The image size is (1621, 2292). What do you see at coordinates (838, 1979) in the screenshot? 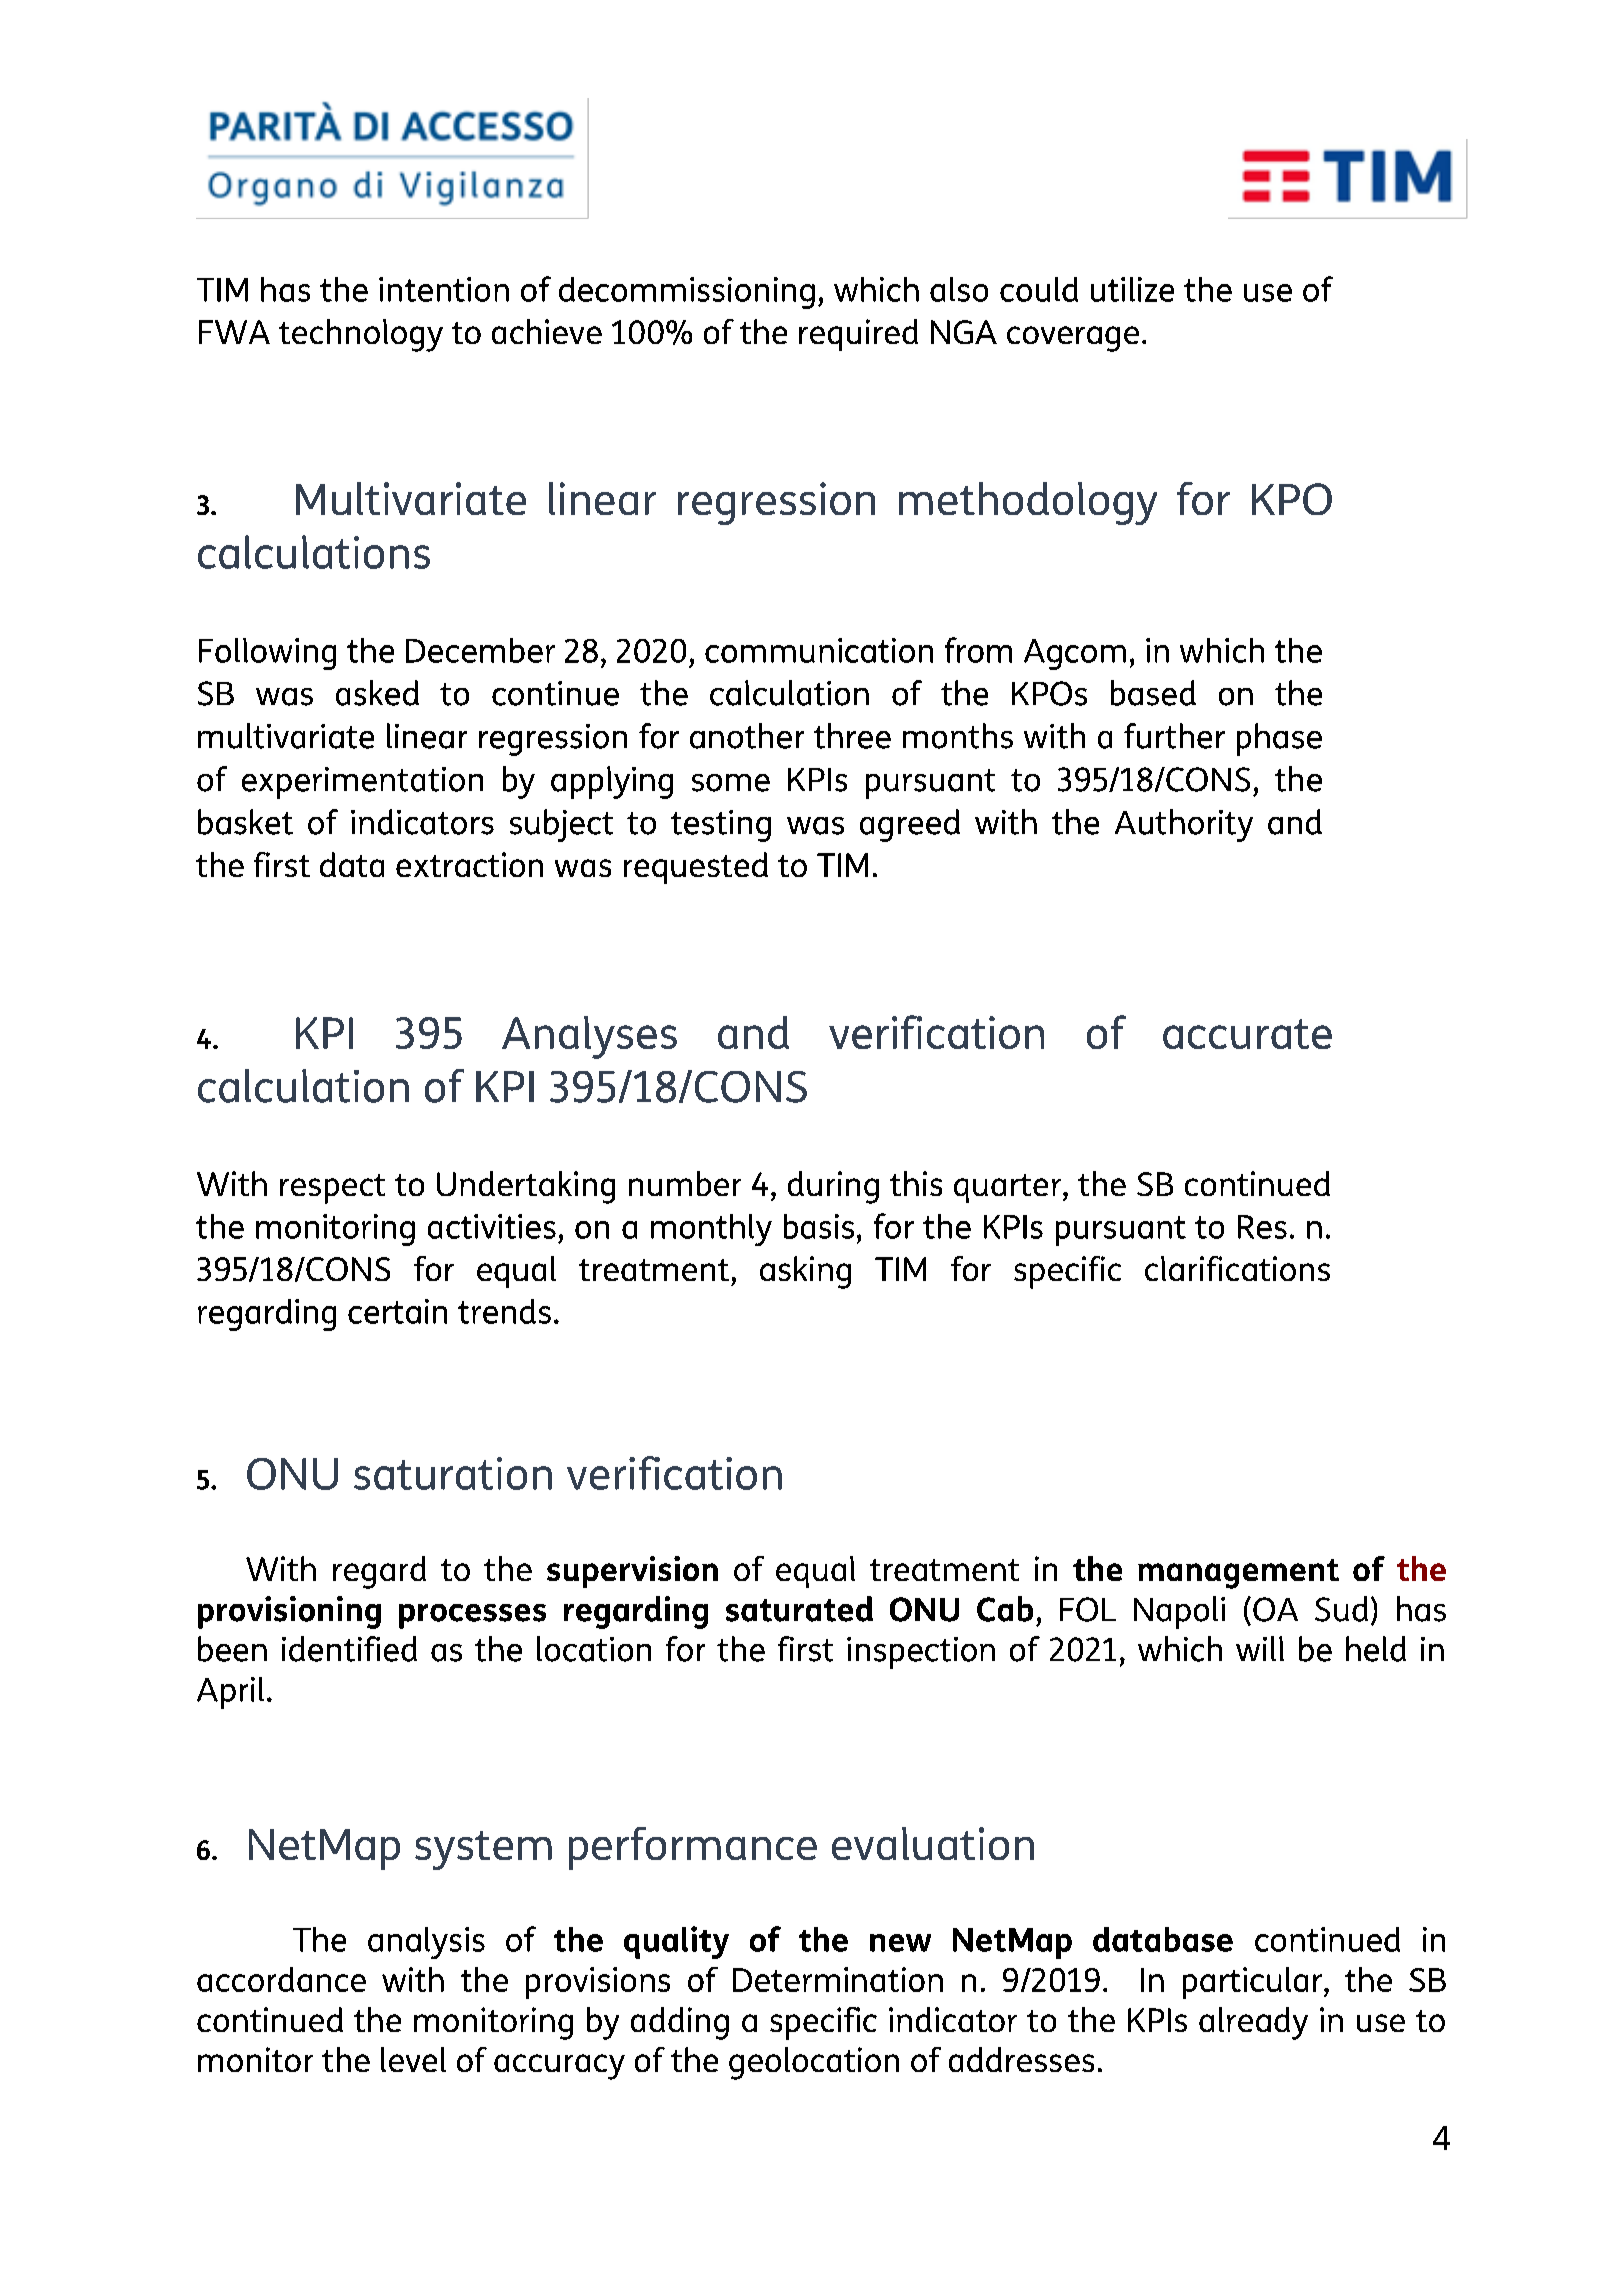
I see `Determination` at bounding box center [838, 1979].
